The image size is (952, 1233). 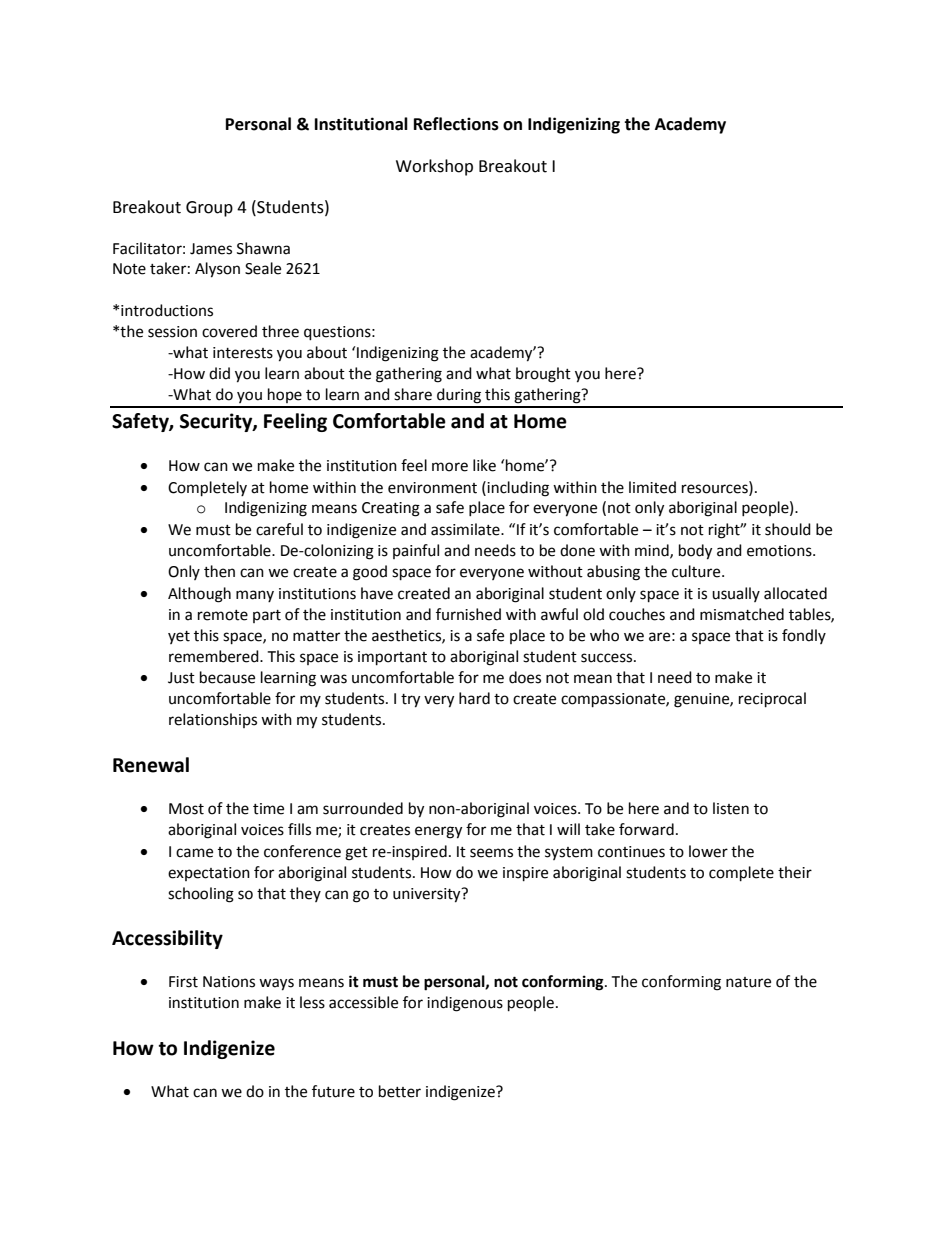 I want to click on hard, so click(x=474, y=698).
